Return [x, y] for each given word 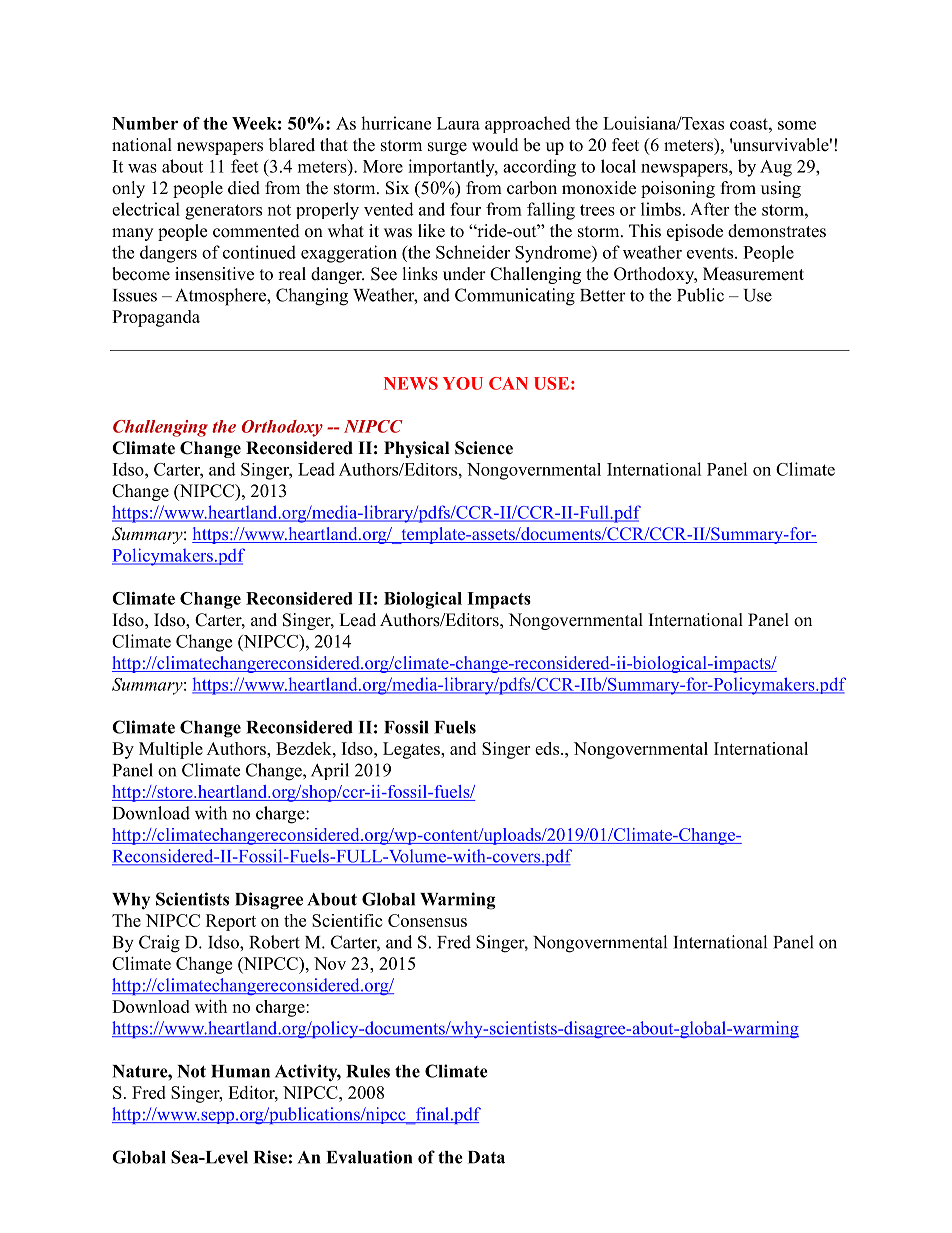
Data [486, 1157]
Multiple [171, 750]
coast [750, 124]
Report [231, 922]
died [244, 188]
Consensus [427, 920]
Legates [412, 750]
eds [548, 748]
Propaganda [156, 318]
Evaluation [369, 1157]
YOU [463, 383]
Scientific [347, 920]
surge [447, 148]
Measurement [753, 274]
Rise [270, 1157]
